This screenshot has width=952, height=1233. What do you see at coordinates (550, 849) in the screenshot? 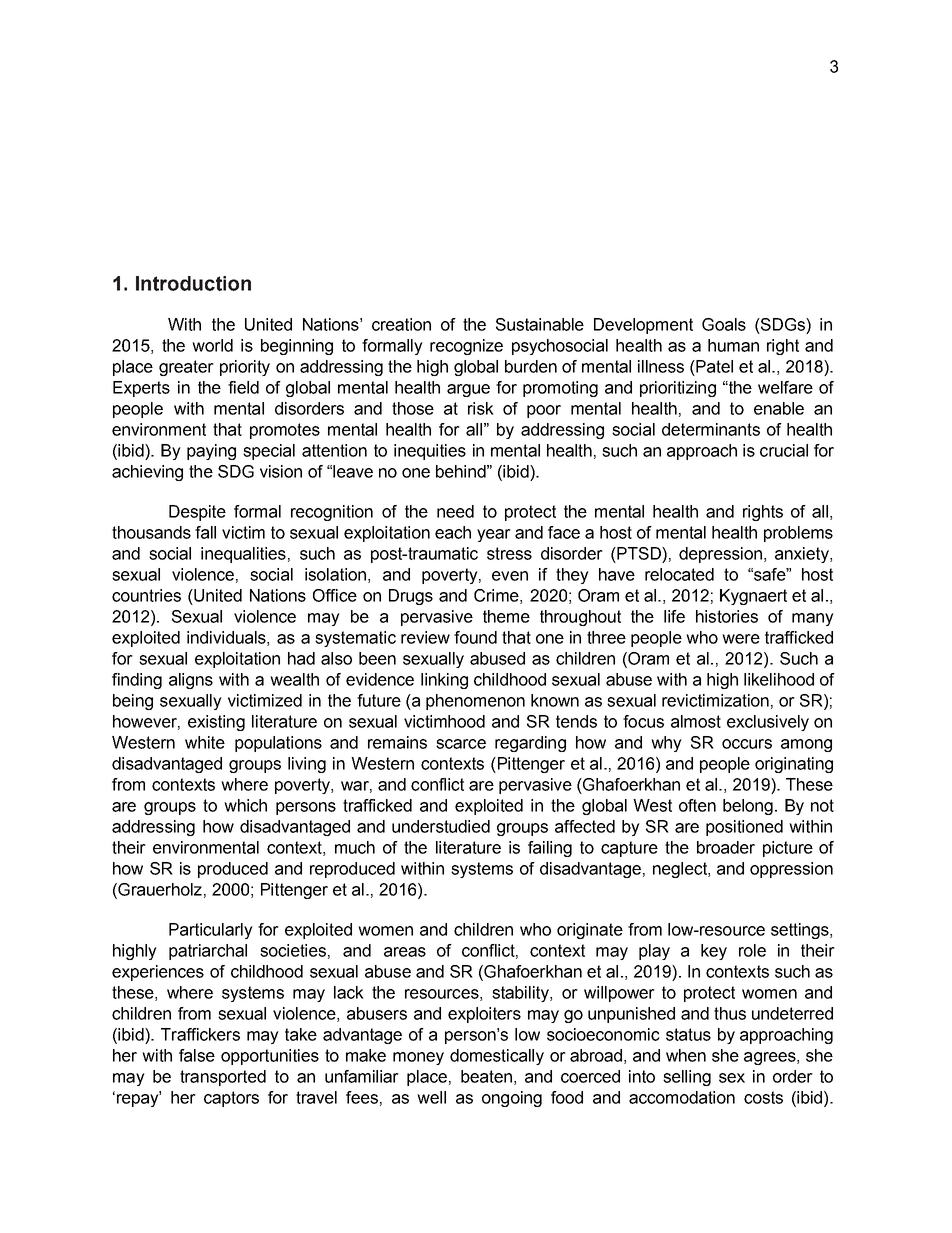
I see `failing` at bounding box center [550, 849].
